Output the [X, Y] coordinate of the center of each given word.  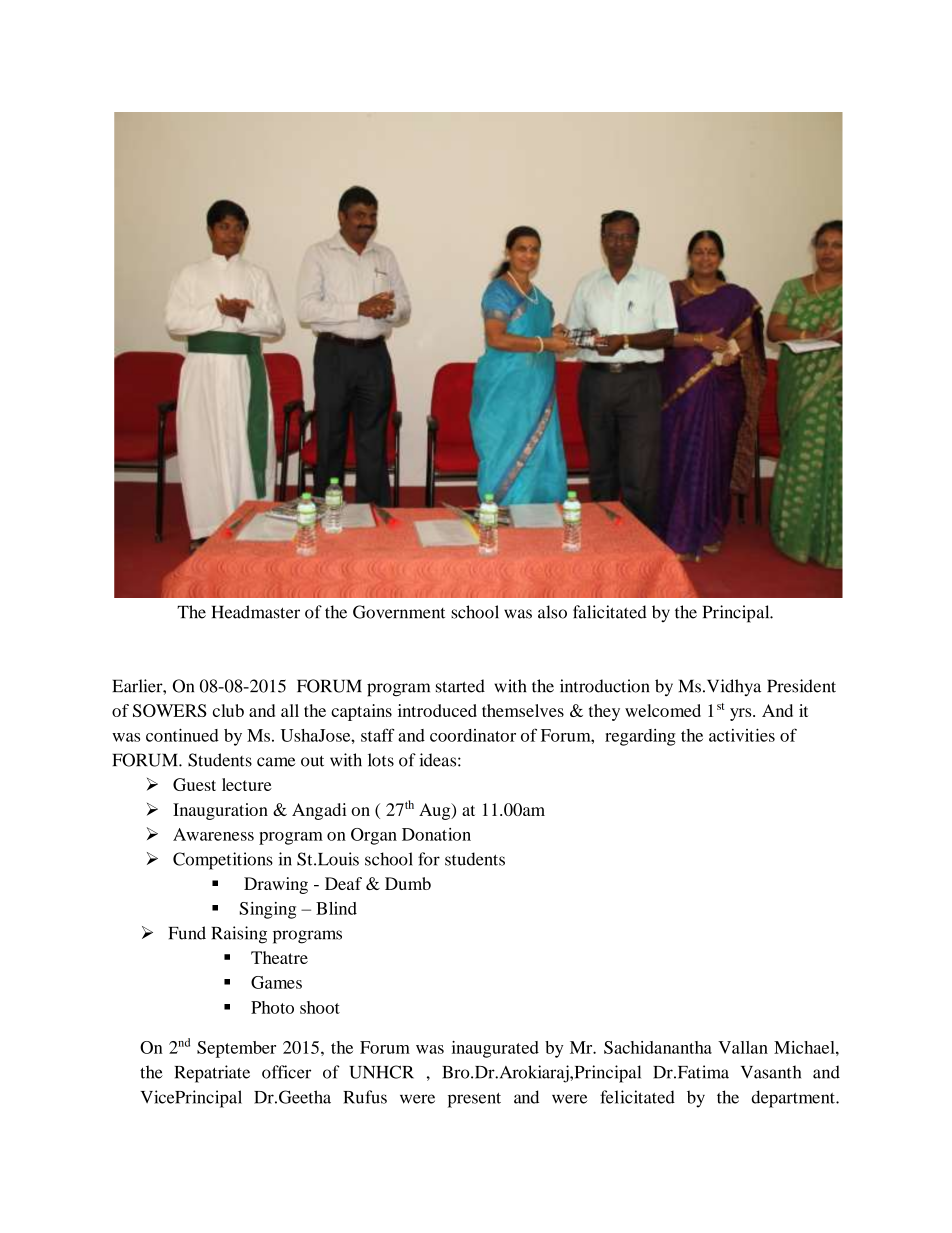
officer [286, 1072]
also [552, 612]
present [474, 1100]
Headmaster [256, 612]
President [801, 686]
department [794, 1099]
